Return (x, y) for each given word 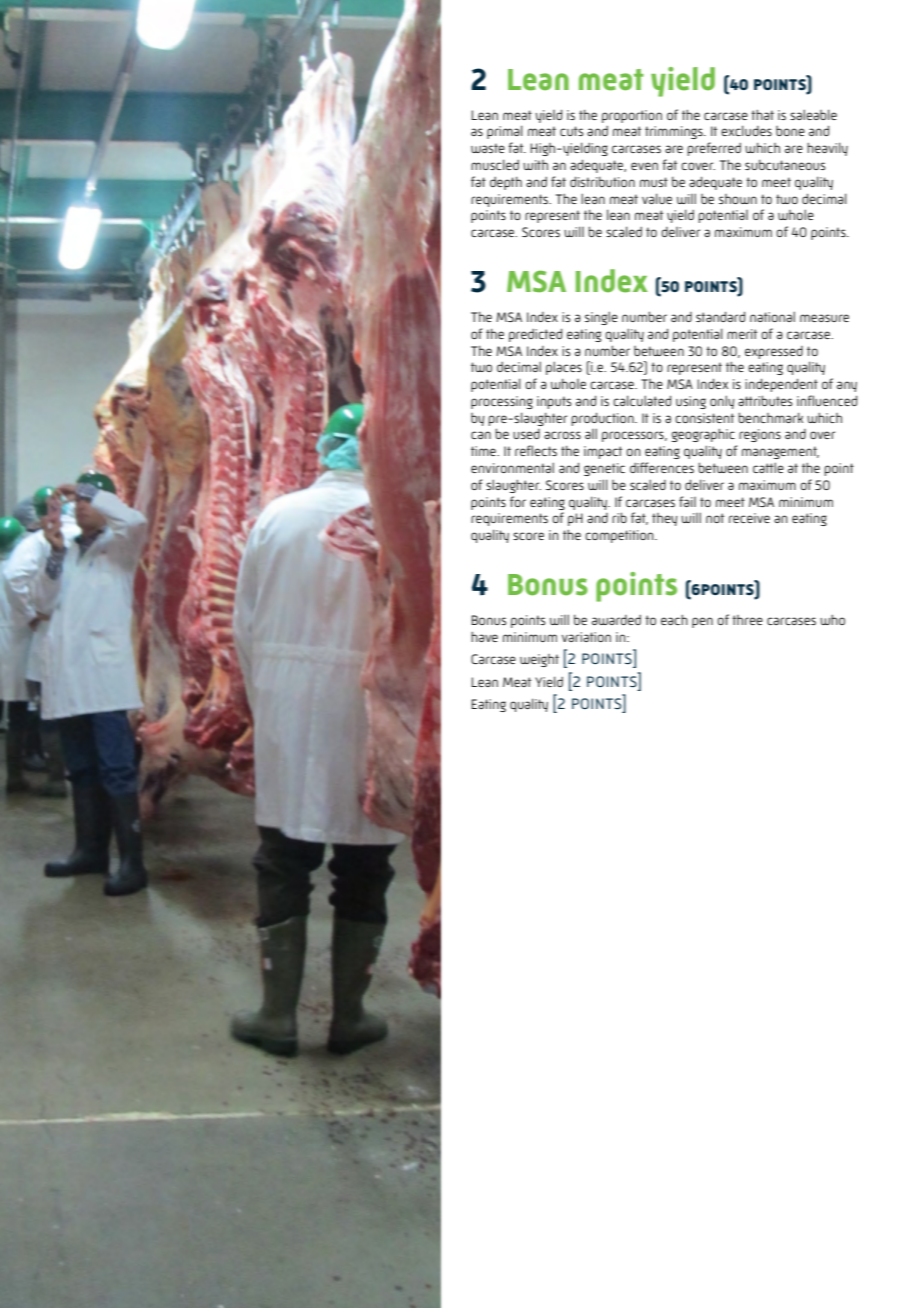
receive (749, 518)
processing (502, 402)
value (657, 198)
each (674, 620)
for (518, 501)
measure (824, 318)
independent (781, 385)
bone (790, 131)
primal (505, 132)
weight (539, 660)
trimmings (675, 132)
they (665, 519)
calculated (642, 400)
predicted (535, 335)
